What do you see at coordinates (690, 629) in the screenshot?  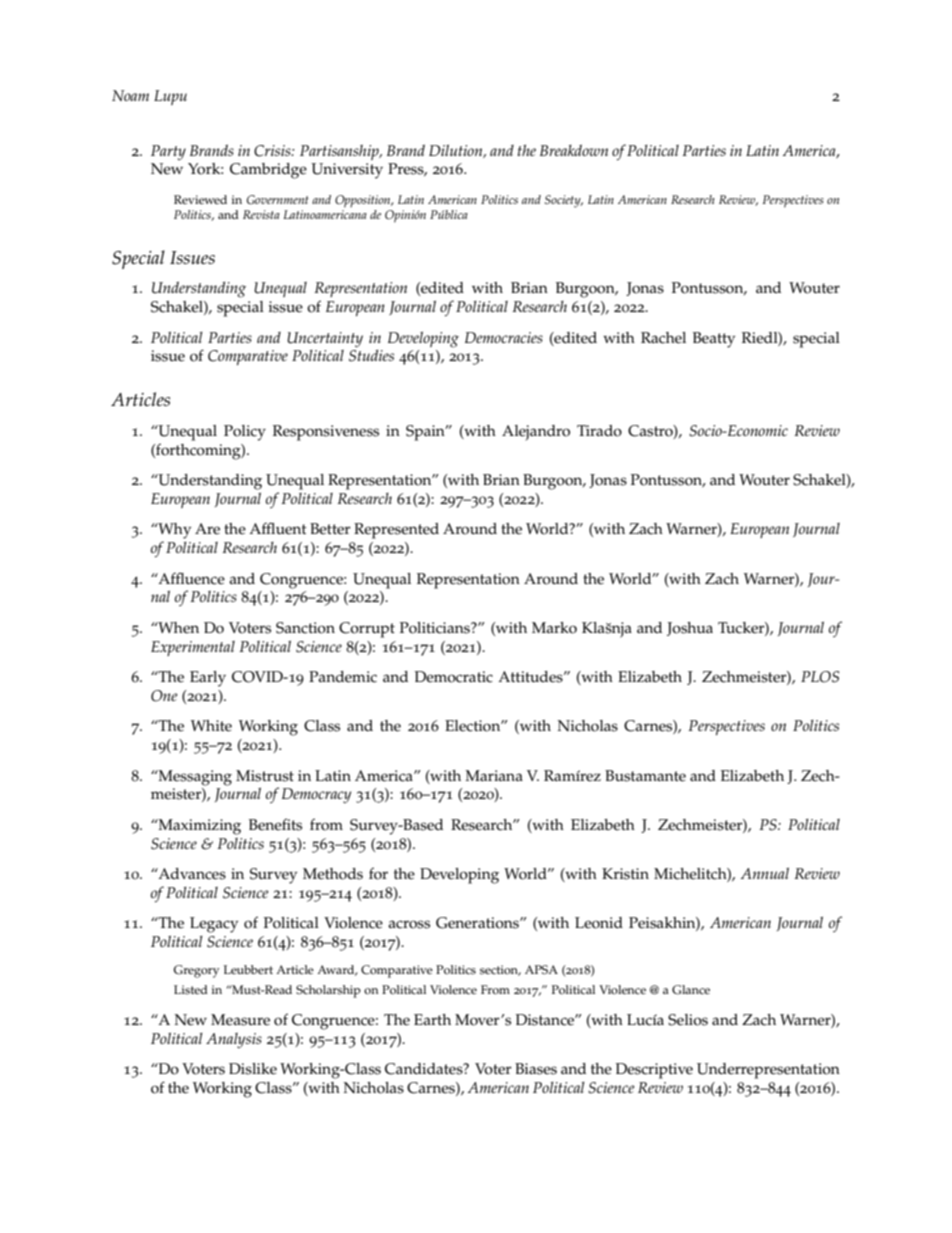 I see `Joshua` at bounding box center [690, 629].
